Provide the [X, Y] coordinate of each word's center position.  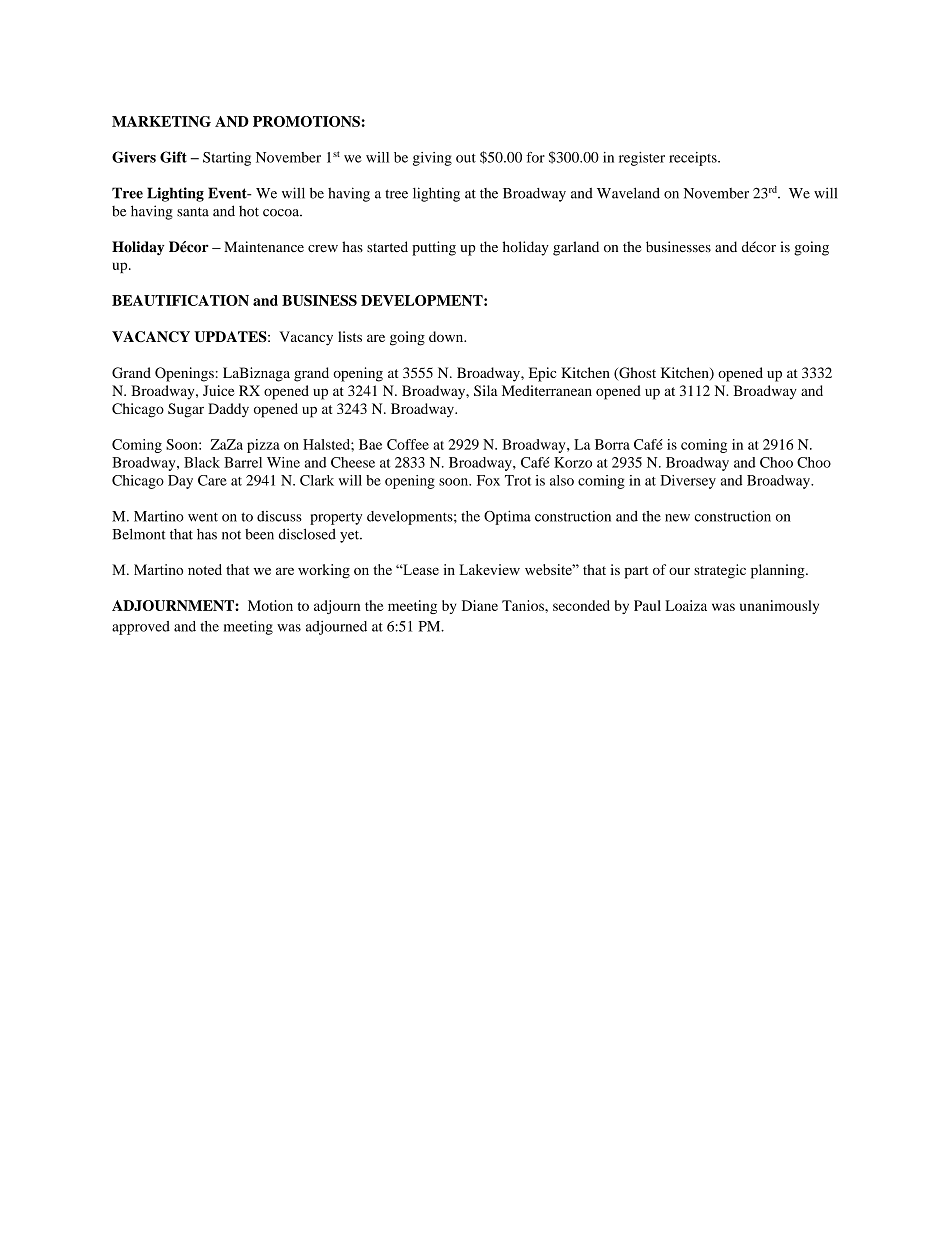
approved [141, 628]
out [466, 158]
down [447, 336]
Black [202, 462]
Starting [227, 159]
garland [576, 248]
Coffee [408, 444]
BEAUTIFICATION [180, 300]
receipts [694, 159]
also [562, 480]
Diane [480, 605]
